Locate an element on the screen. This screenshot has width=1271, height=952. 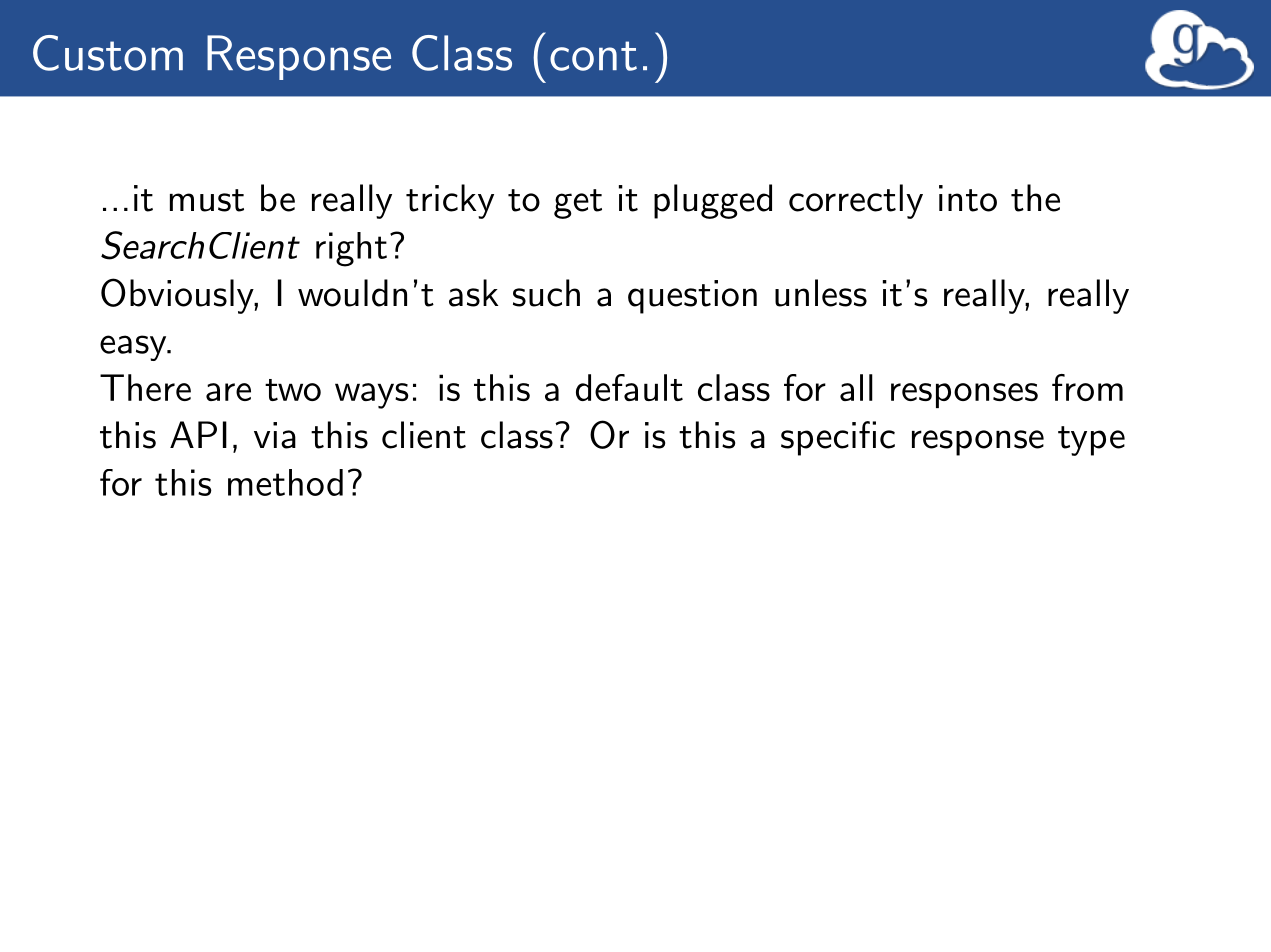
such is located at coordinates (546, 293).
